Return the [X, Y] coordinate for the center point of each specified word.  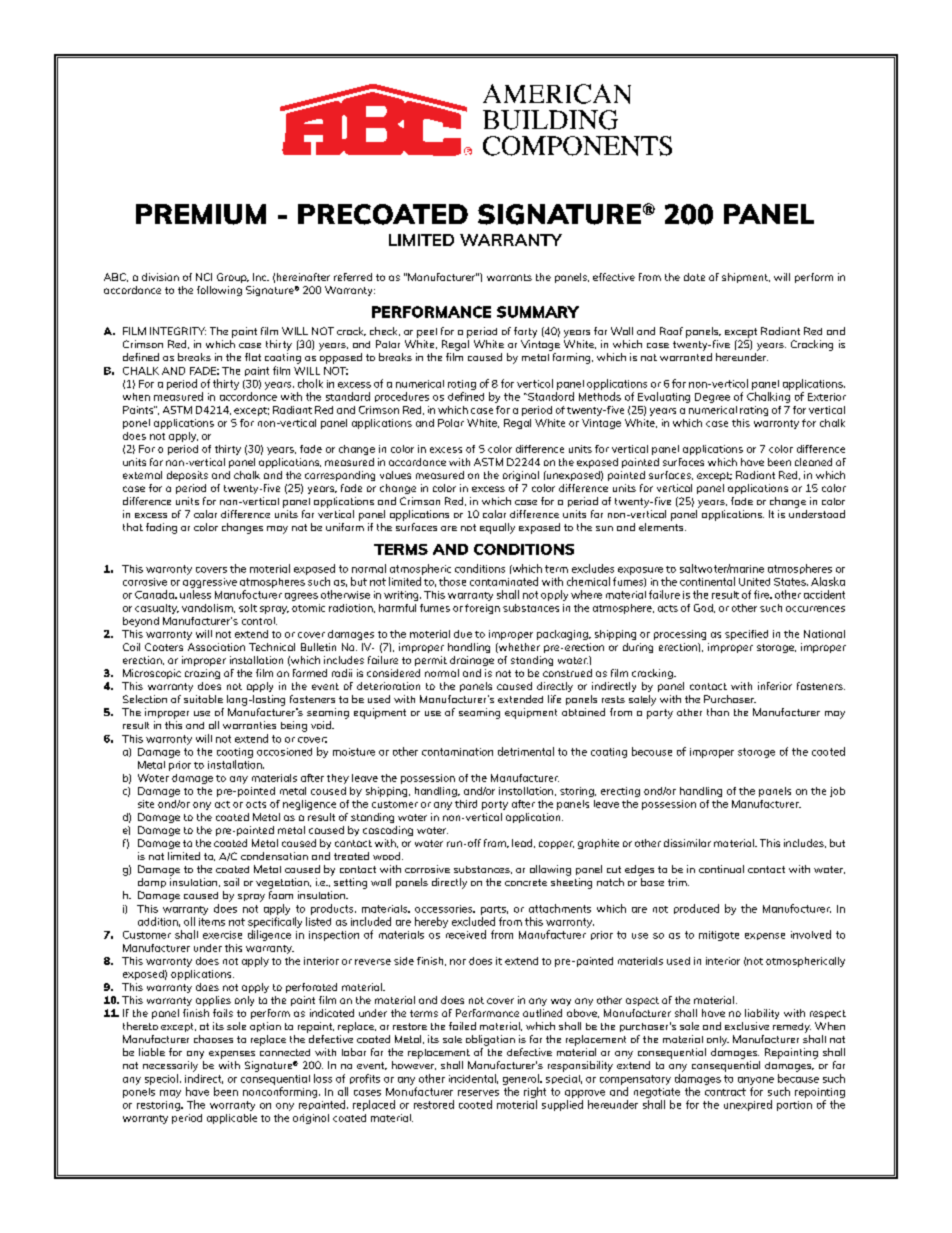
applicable [232, 1119]
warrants [509, 277]
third [466, 804]
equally [497, 528]
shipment [746, 278]
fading [161, 528]
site [146, 804]
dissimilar [687, 843]
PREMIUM [201, 214]
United [754, 582]
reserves [478, 1093]
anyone [756, 1081]
